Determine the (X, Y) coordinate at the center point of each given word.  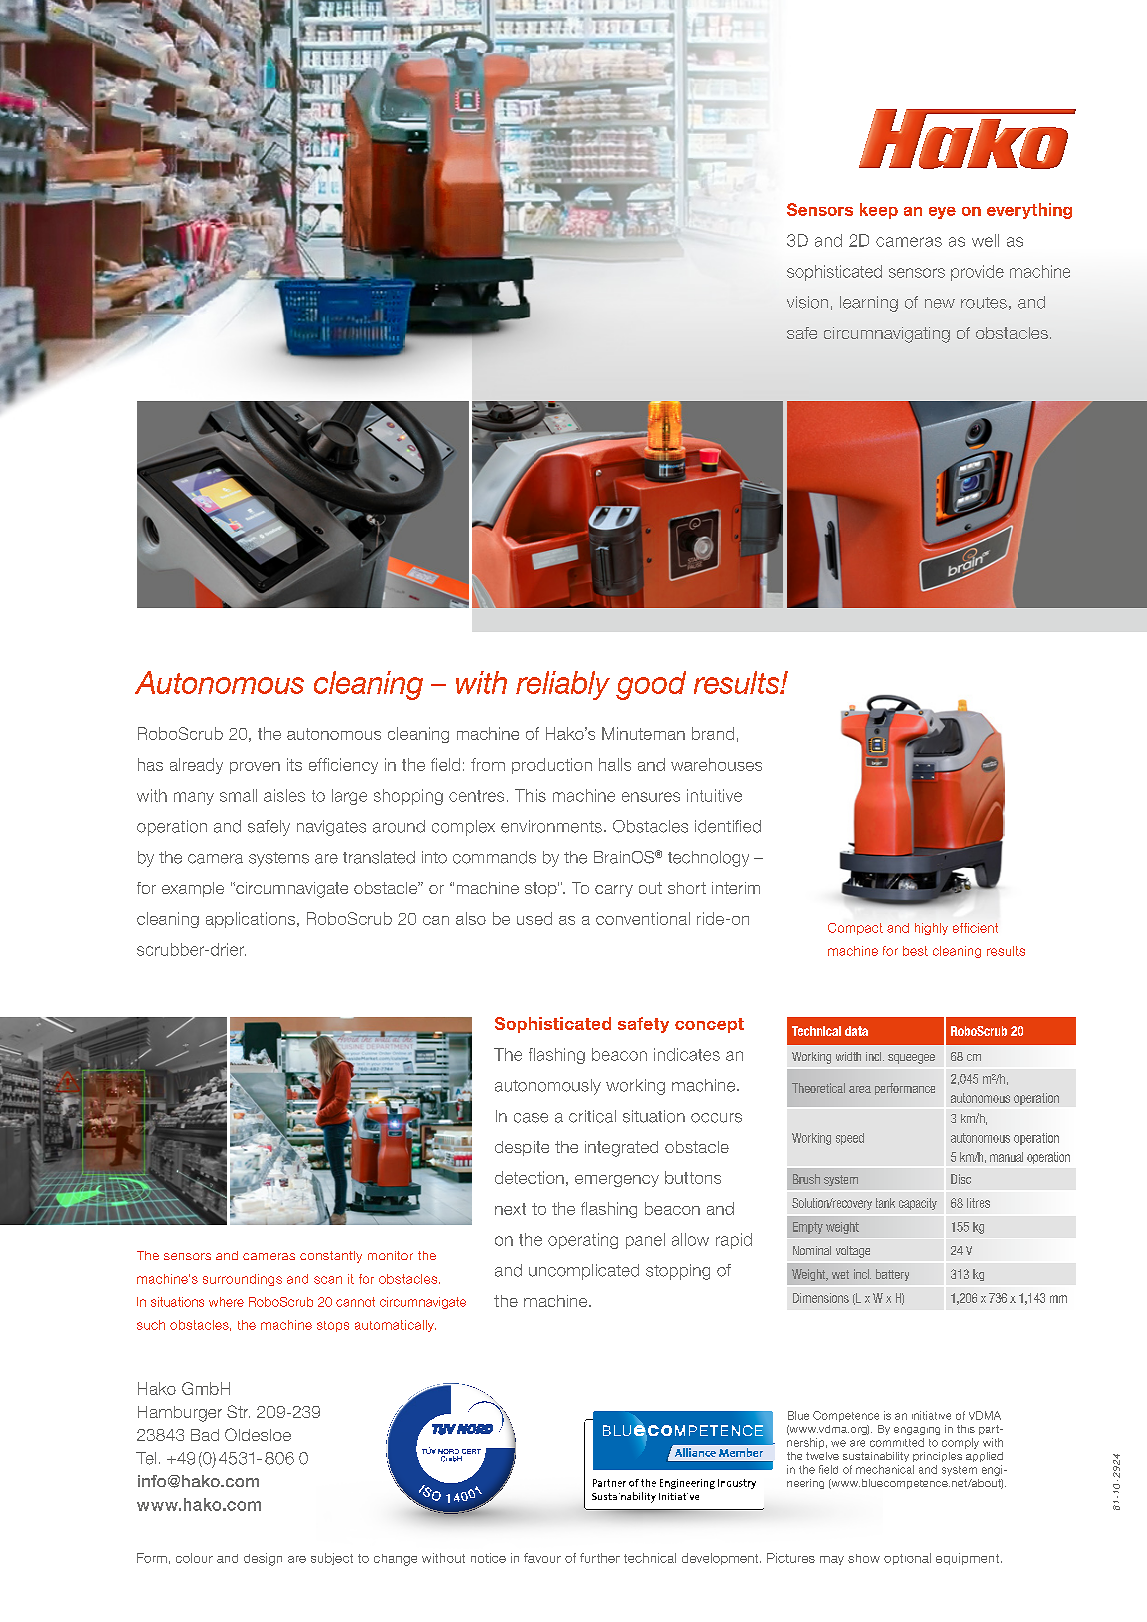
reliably (563, 685)
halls (615, 764)
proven (255, 768)
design (263, 1559)
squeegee (911, 1059)
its (294, 764)
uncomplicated (584, 1272)
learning (869, 304)
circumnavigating (887, 335)
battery (892, 1275)
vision (807, 302)
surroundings (242, 1280)
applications (250, 920)
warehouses (716, 764)
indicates (687, 1054)
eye (942, 213)
